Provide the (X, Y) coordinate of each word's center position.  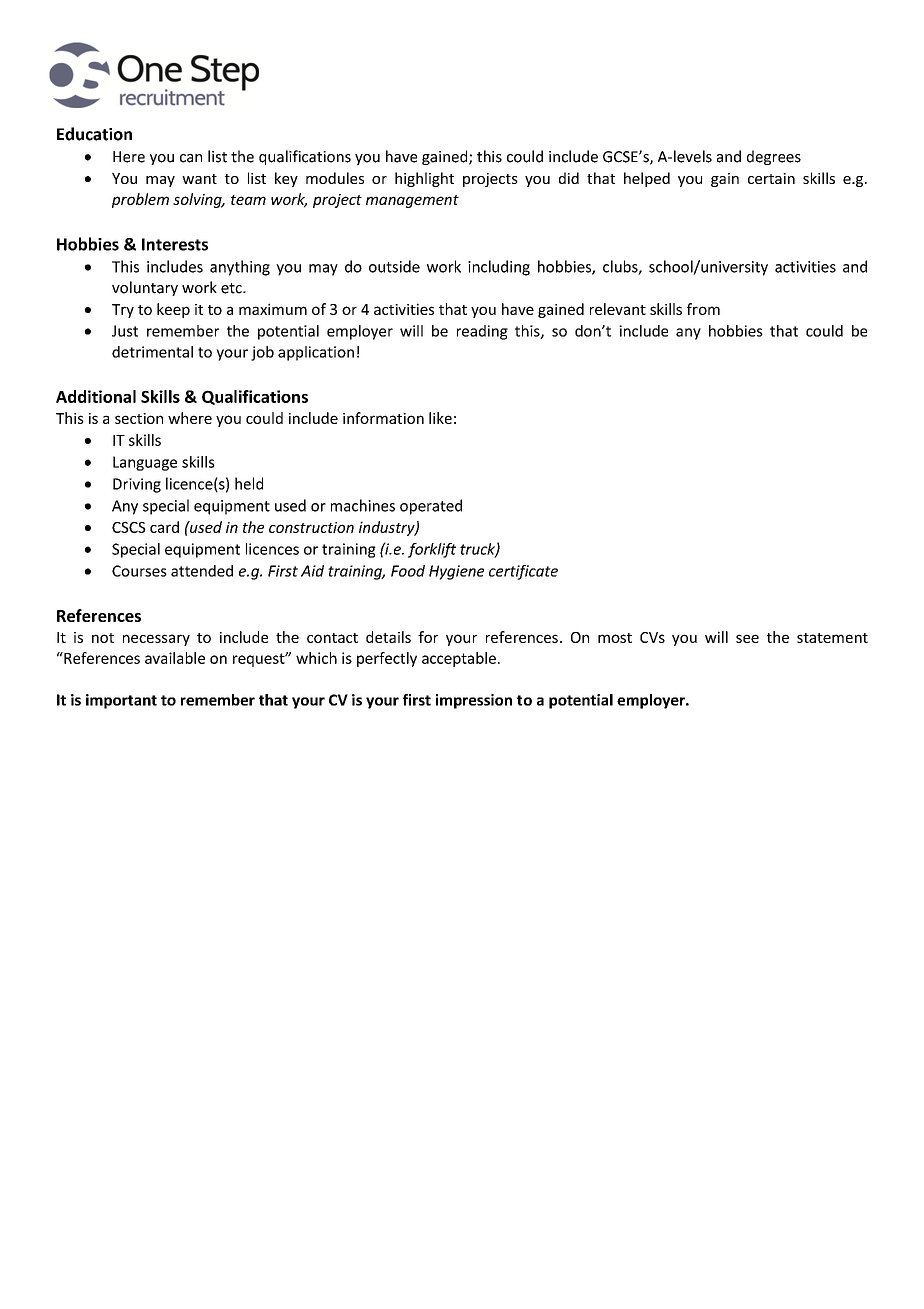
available (175, 658)
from (703, 309)
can (191, 158)
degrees (774, 157)
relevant (618, 309)
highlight (424, 179)
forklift (432, 550)
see (747, 638)
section (139, 418)
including (499, 268)
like (440, 418)
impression (474, 701)
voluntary (145, 288)
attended (202, 571)
